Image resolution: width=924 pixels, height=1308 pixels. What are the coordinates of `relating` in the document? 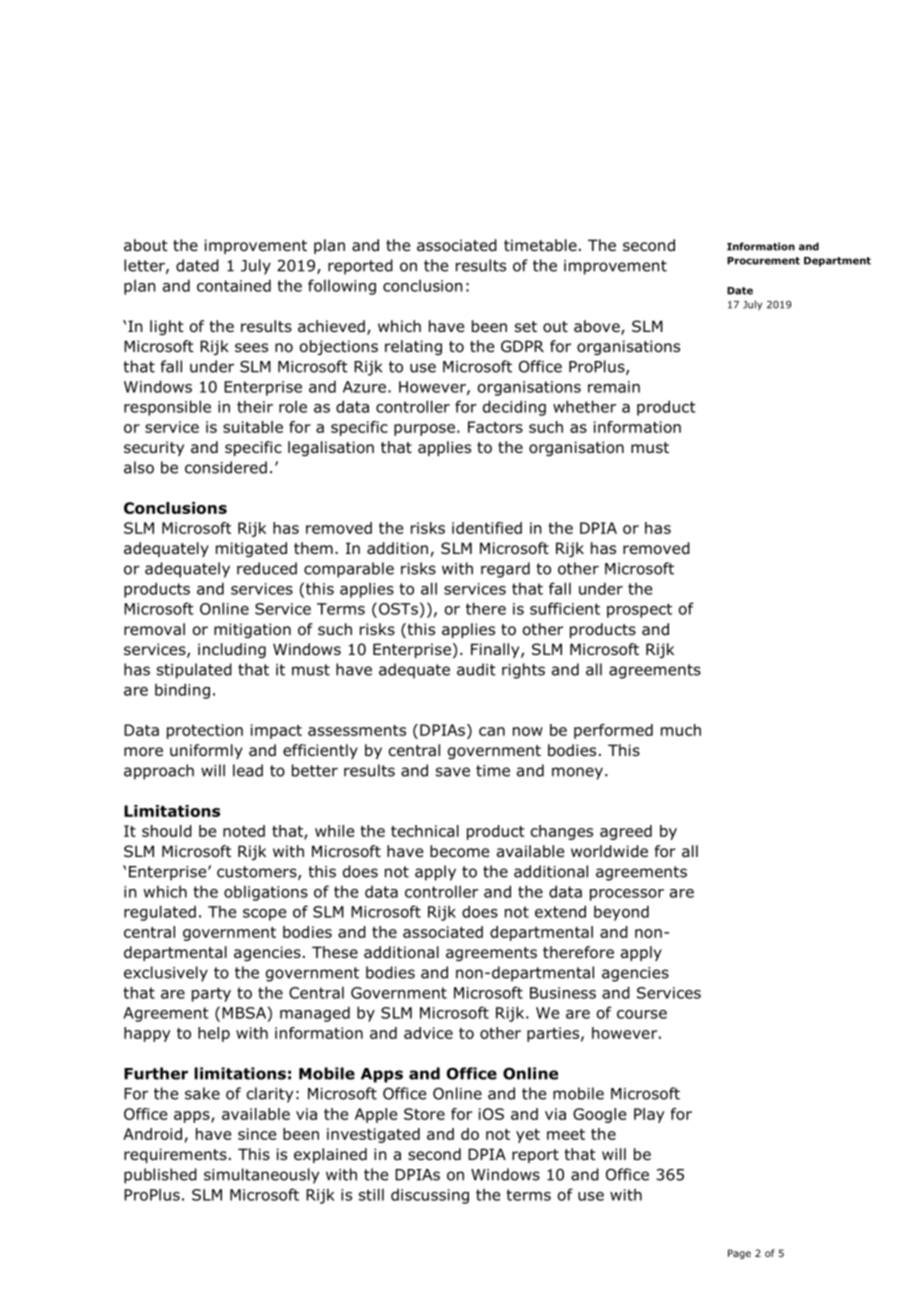 It's located at (413, 347).
